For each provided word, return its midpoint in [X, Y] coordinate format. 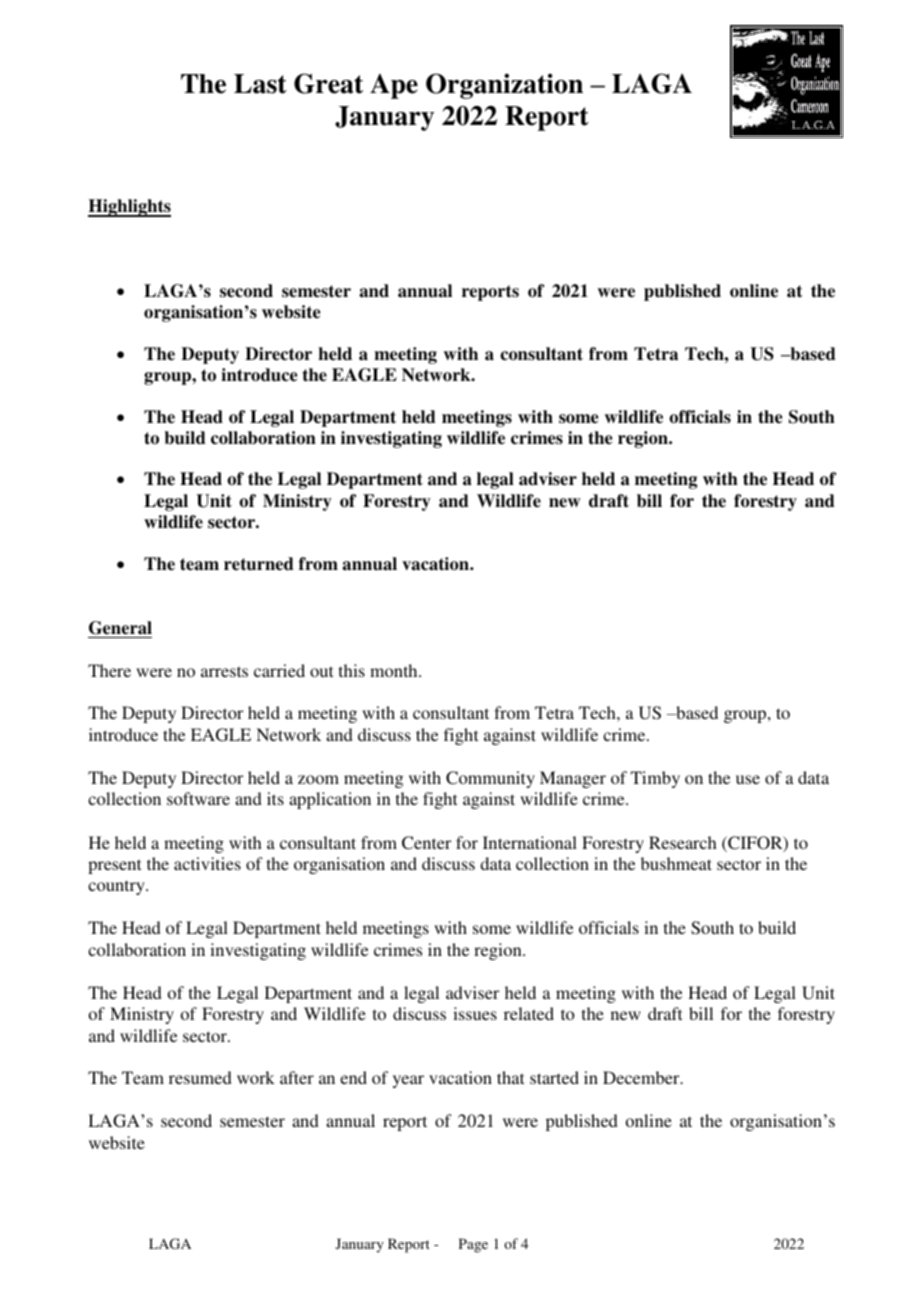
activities [207, 863]
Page [473, 1245]
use [748, 779]
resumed [200, 1077]
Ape [394, 86]
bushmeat [676, 863]
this [352, 670]
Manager [573, 779]
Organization [504, 86]
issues [475, 1013]
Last [260, 84]
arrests [224, 671]
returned [259, 564]
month [395, 670]
